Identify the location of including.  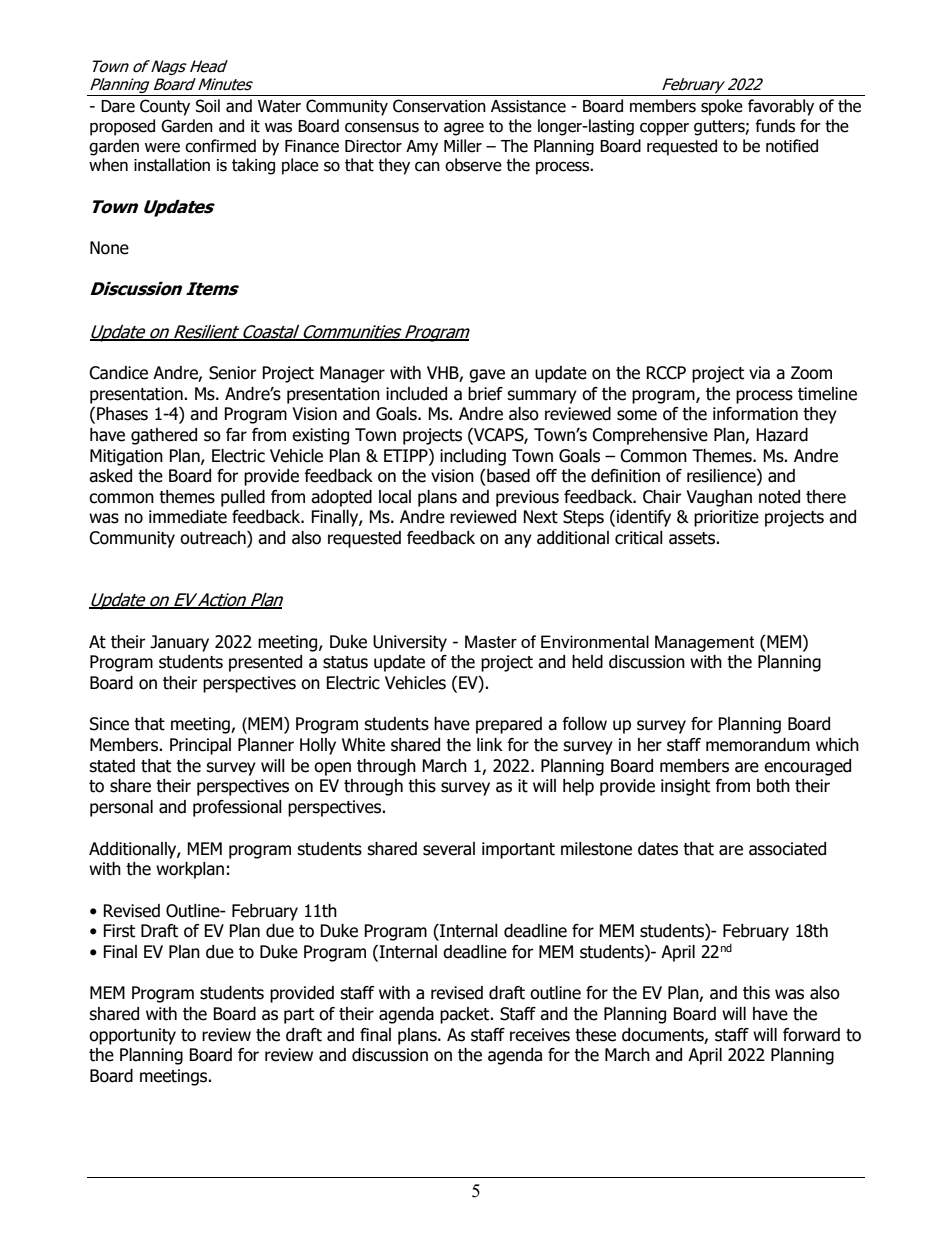
(473, 457).
